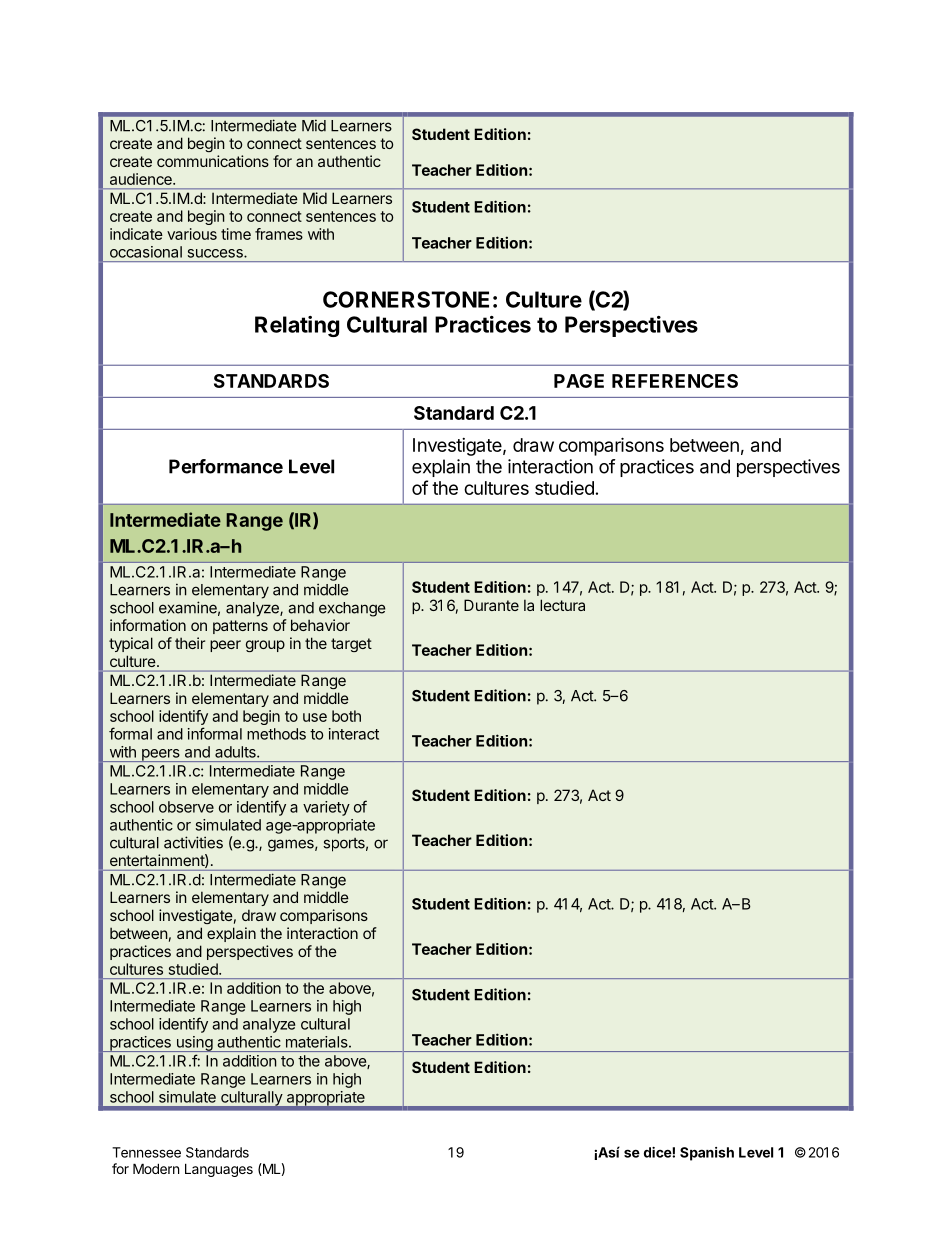 The height and width of the page is (1233, 952). Describe the element at coordinates (326, 808) in the page. I see `variety` at that location.
